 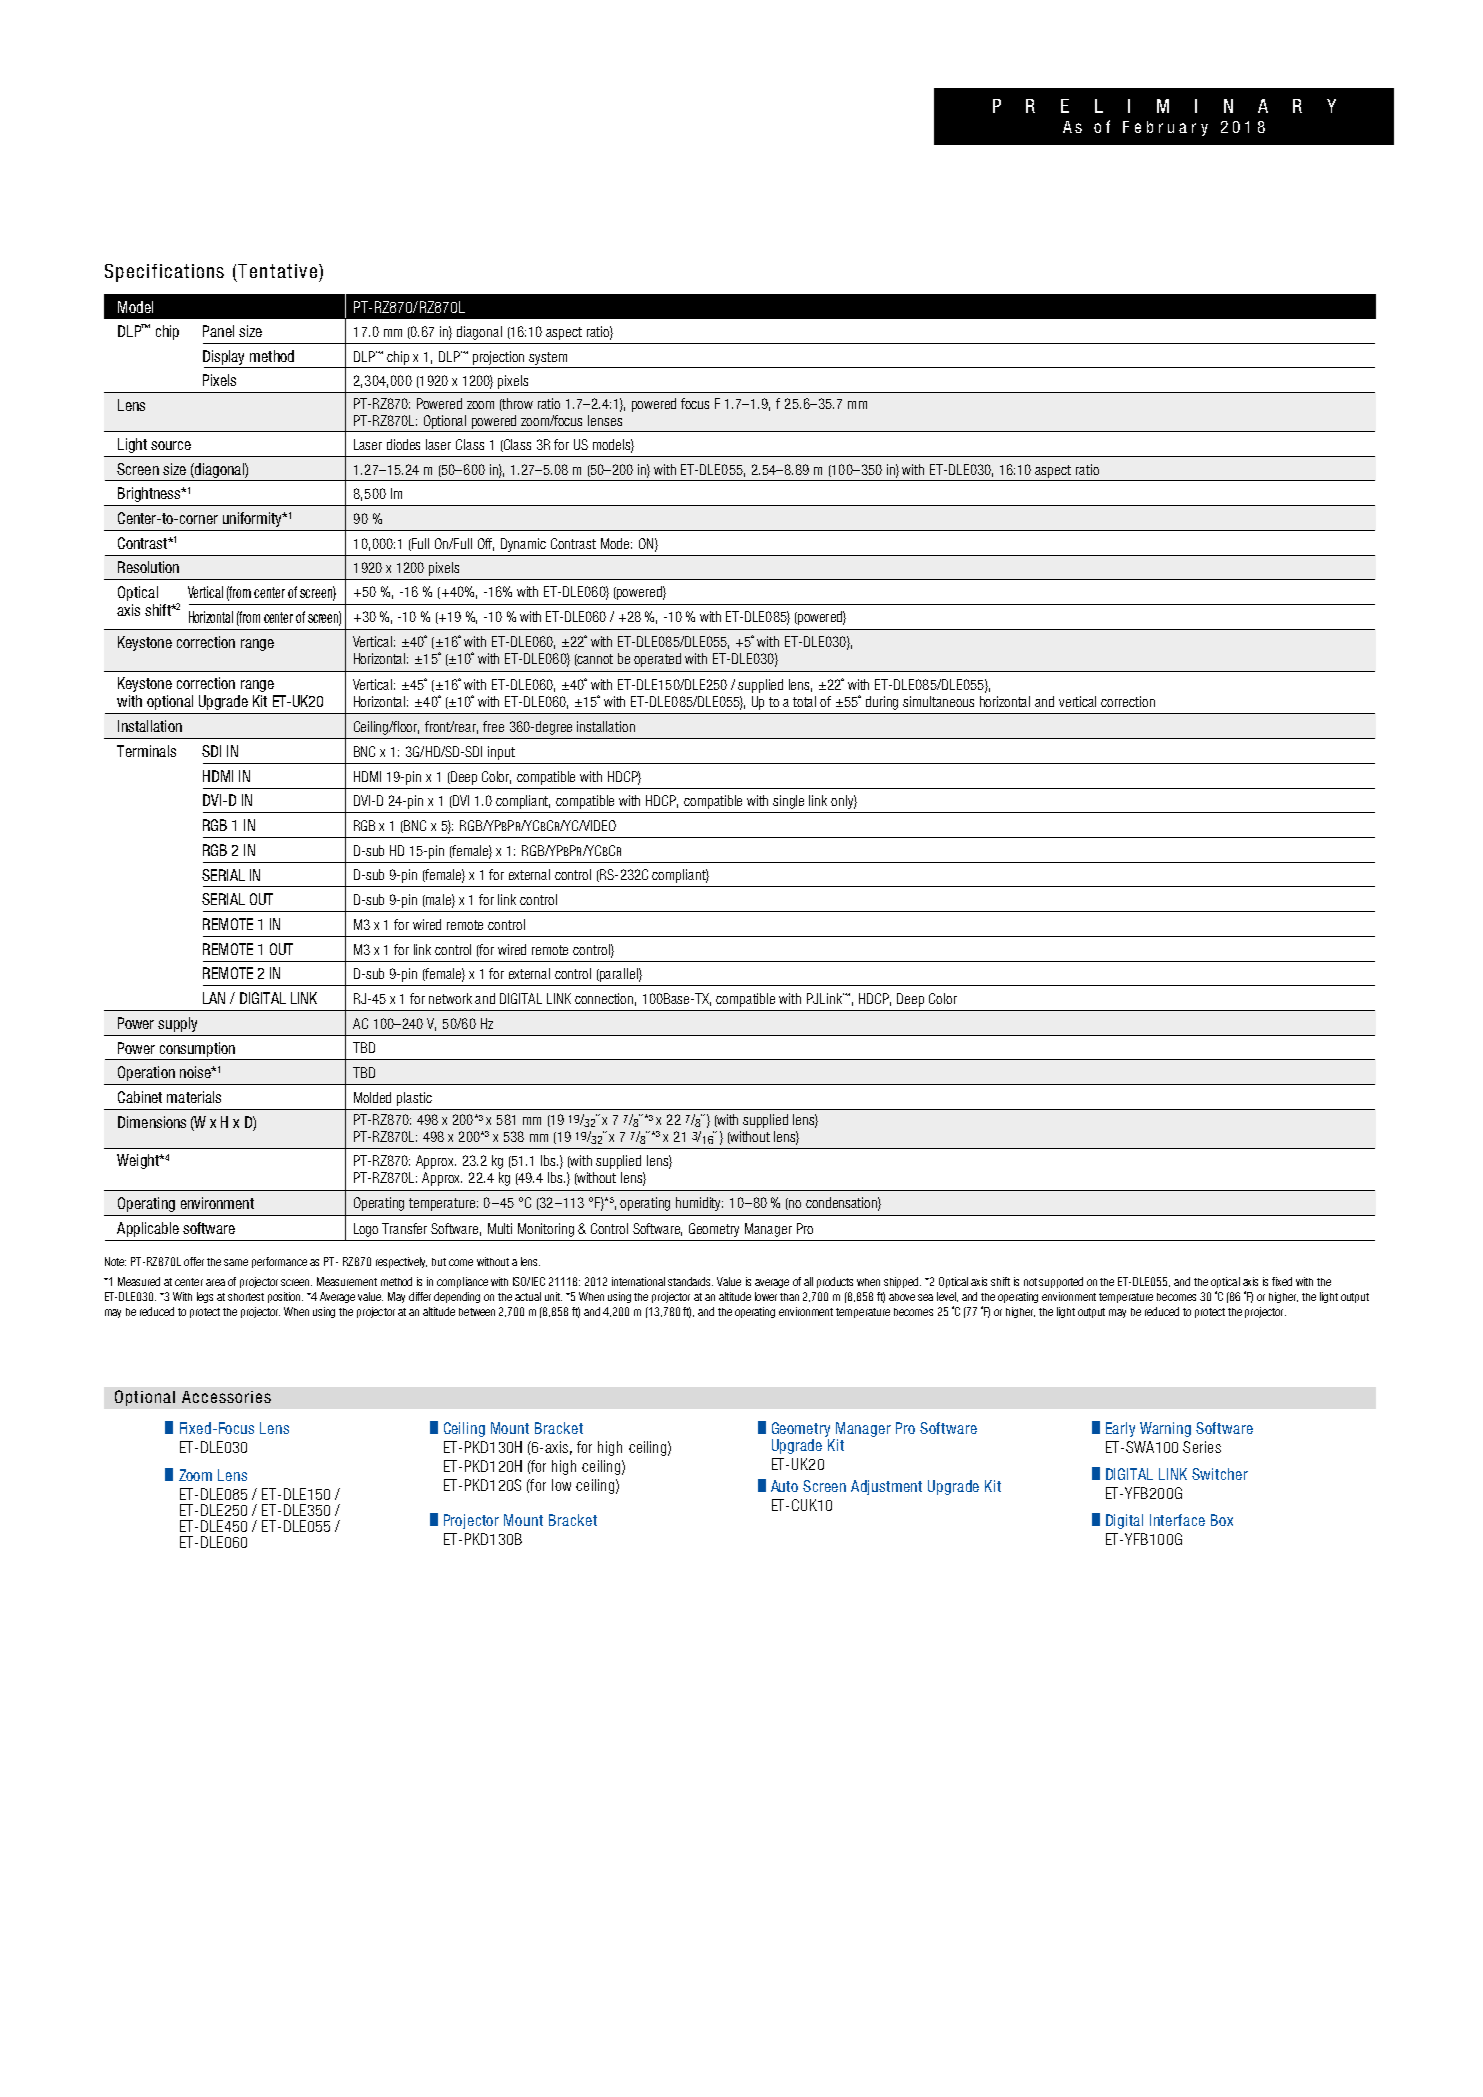 I want to click on Terminals, so click(x=146, y=751).
